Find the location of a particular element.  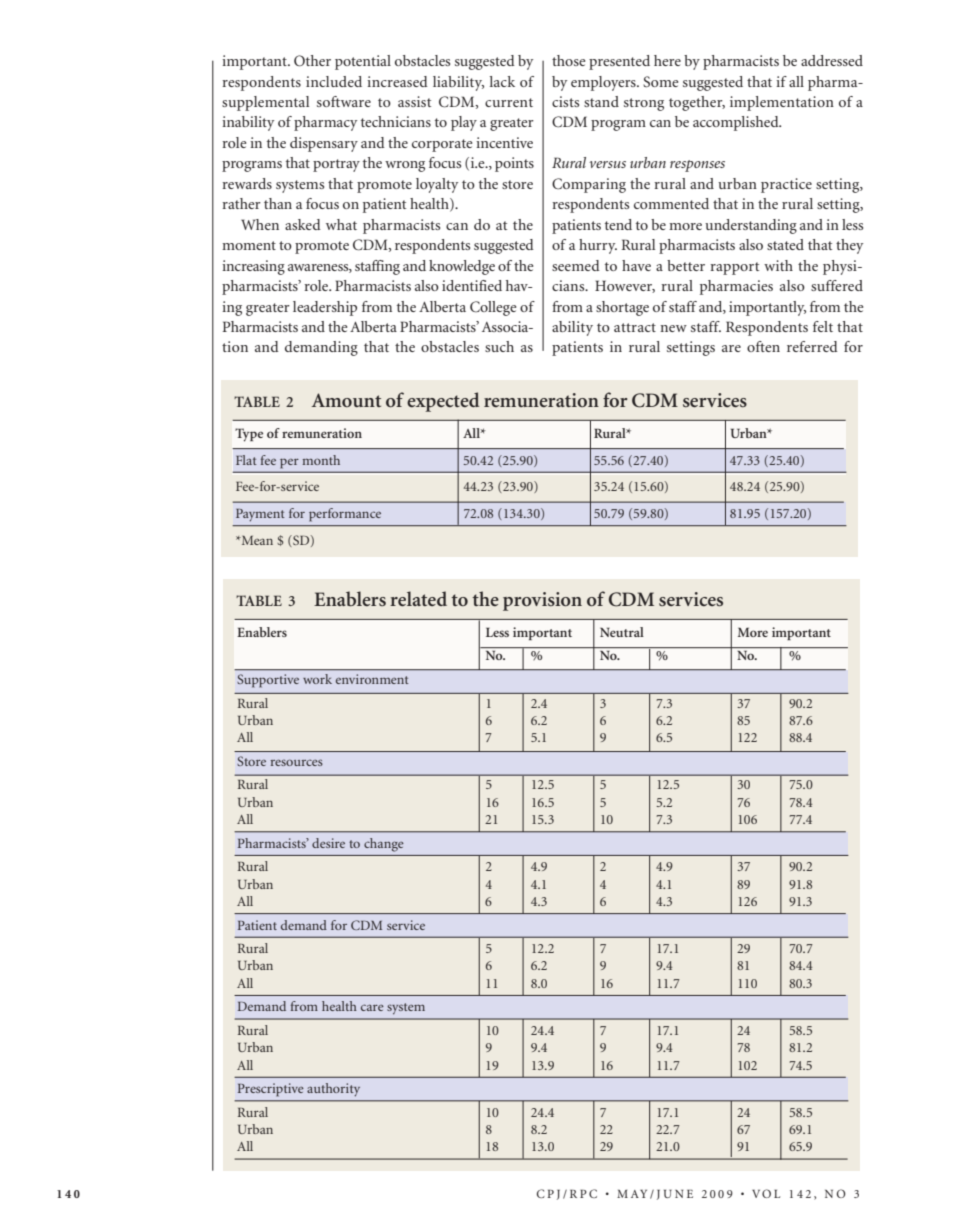

leadership is located at coordinates (325, 308).
